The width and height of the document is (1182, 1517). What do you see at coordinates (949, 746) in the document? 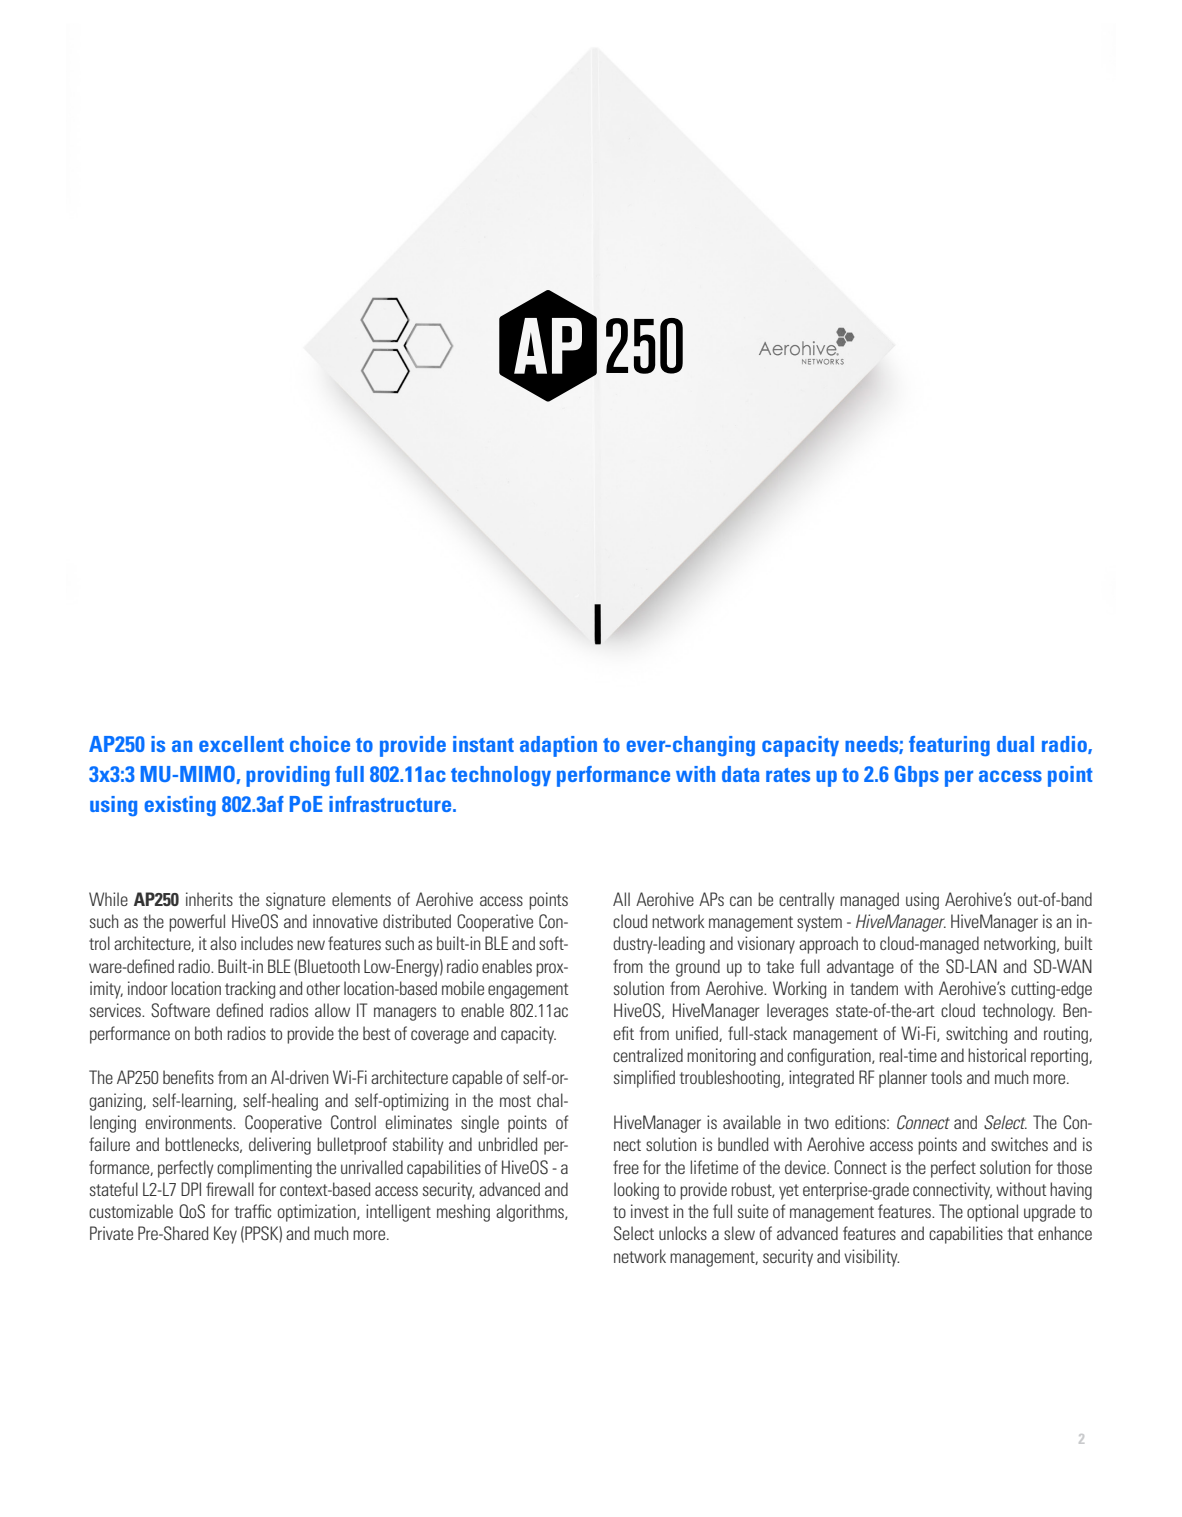
I see `featuring` at bounding box center [949, 746].
